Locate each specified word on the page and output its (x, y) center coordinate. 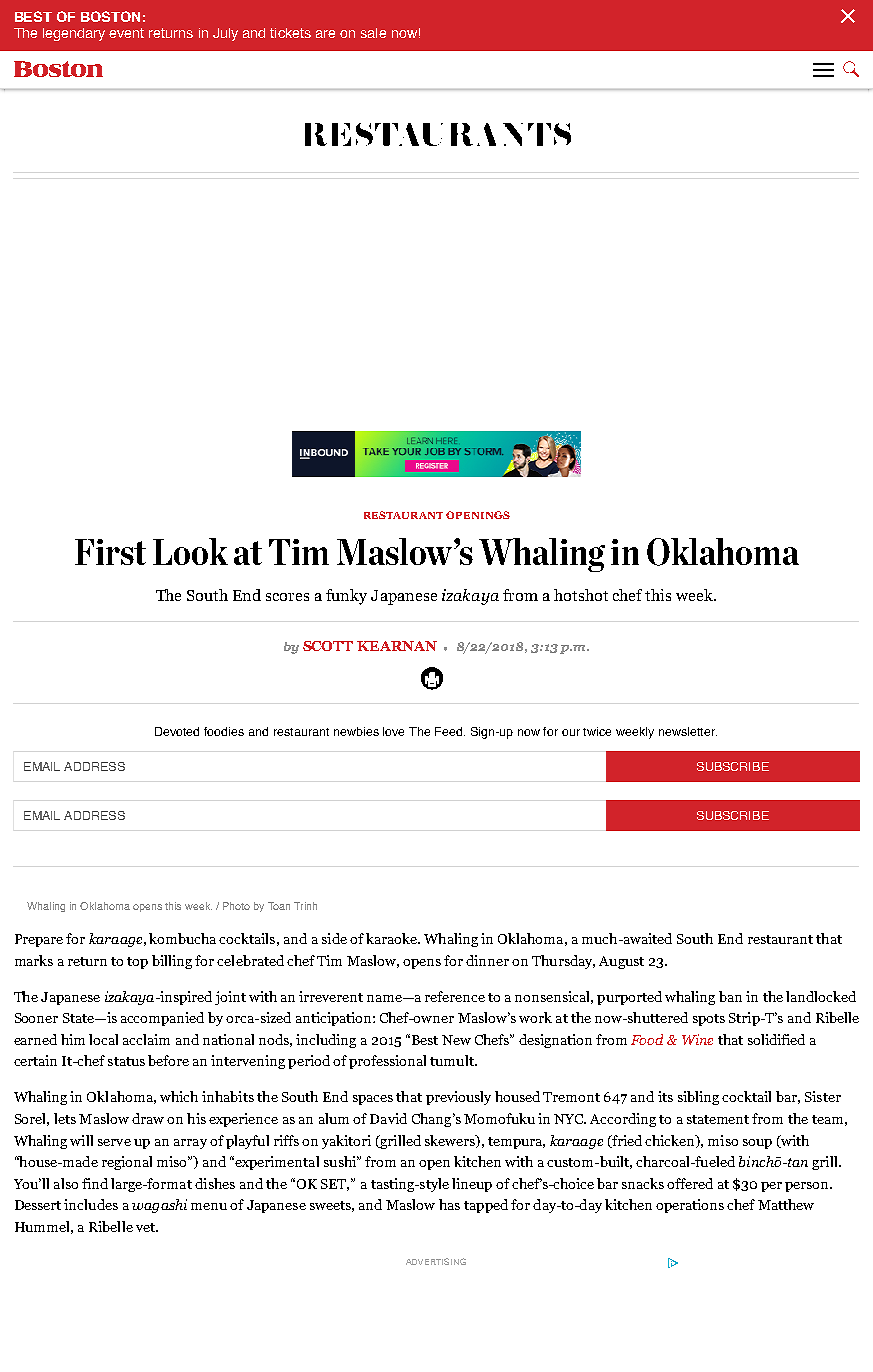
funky (346, 597)
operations (690, 1206)
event (126, 33)
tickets (290, 33)
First (110, 552)
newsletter (688, 731)
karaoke (392, 938)
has (449, 1204)
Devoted (177, 731)
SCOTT (328, 646)
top (137, 963)
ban (730, 996)
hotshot (581, 595)
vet (146, 1227)
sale (373, 33)
